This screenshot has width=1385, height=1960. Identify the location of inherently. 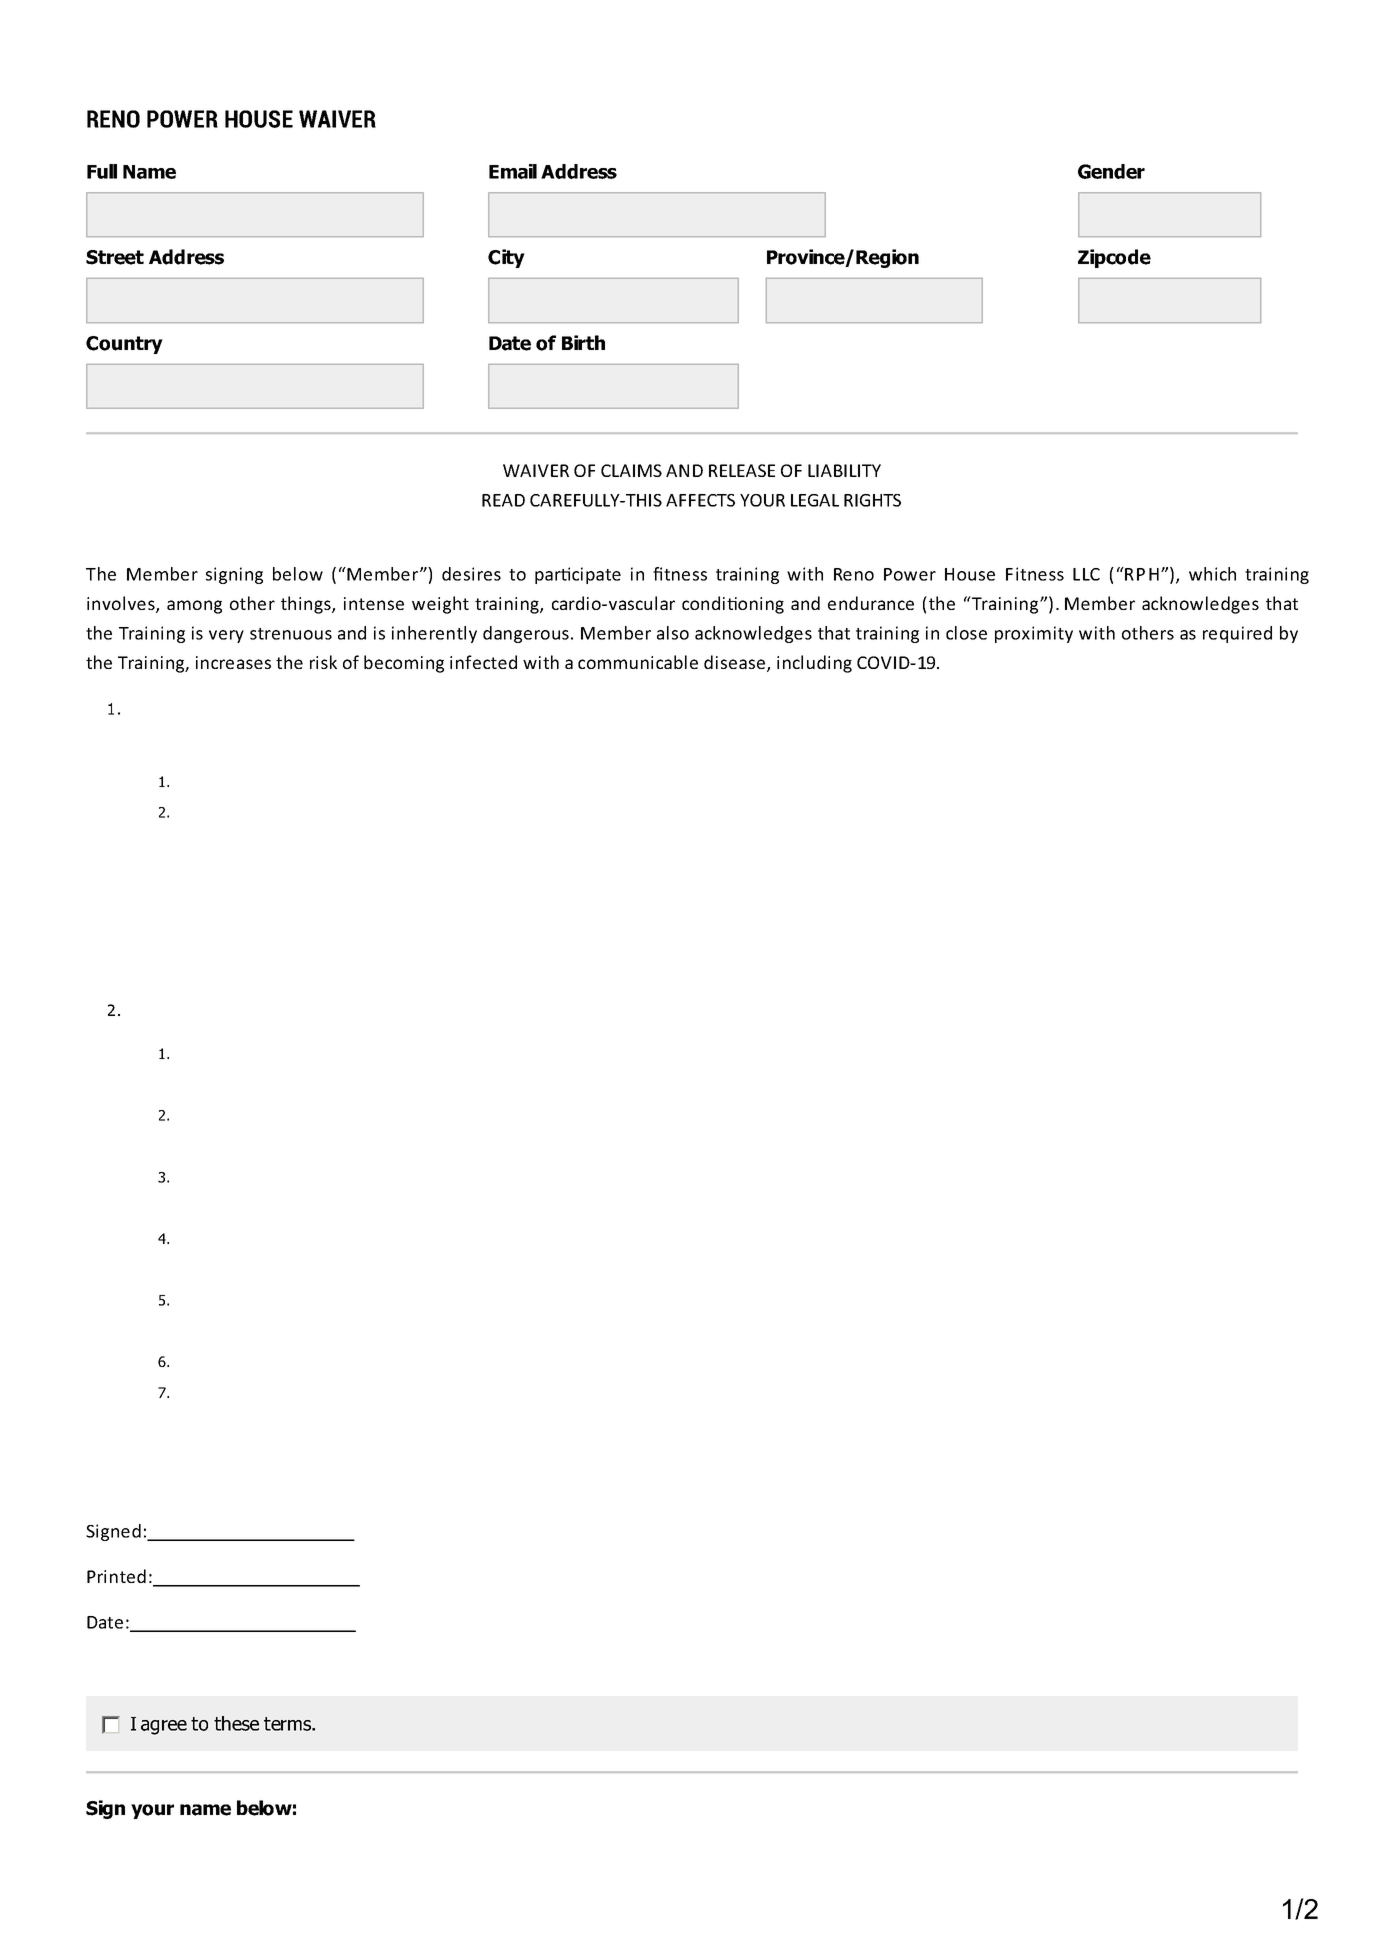
(434, 634).
